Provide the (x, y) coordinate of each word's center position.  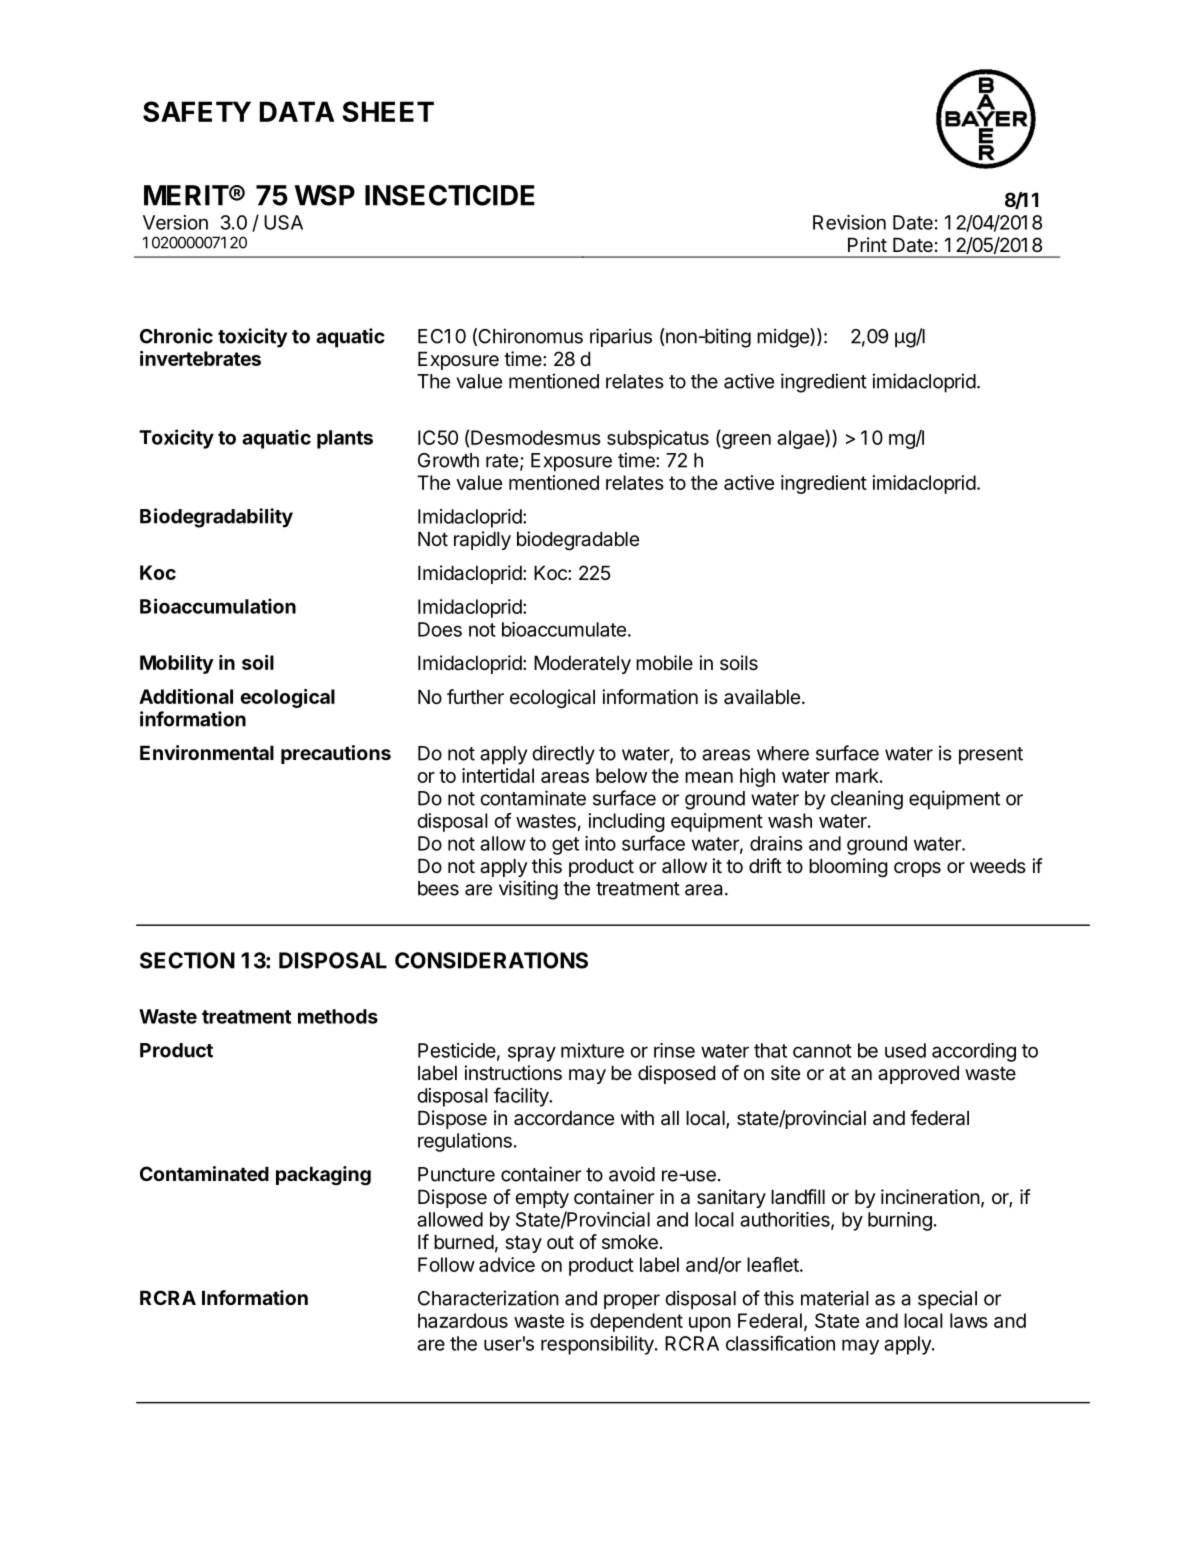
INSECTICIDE (450, 195)
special (947, 1300)
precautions (336, 754)
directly (563, 755)
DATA (297, 111)
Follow (446, 1264)
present (991, 756)
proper (632, 1301)
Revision (849, 222)
